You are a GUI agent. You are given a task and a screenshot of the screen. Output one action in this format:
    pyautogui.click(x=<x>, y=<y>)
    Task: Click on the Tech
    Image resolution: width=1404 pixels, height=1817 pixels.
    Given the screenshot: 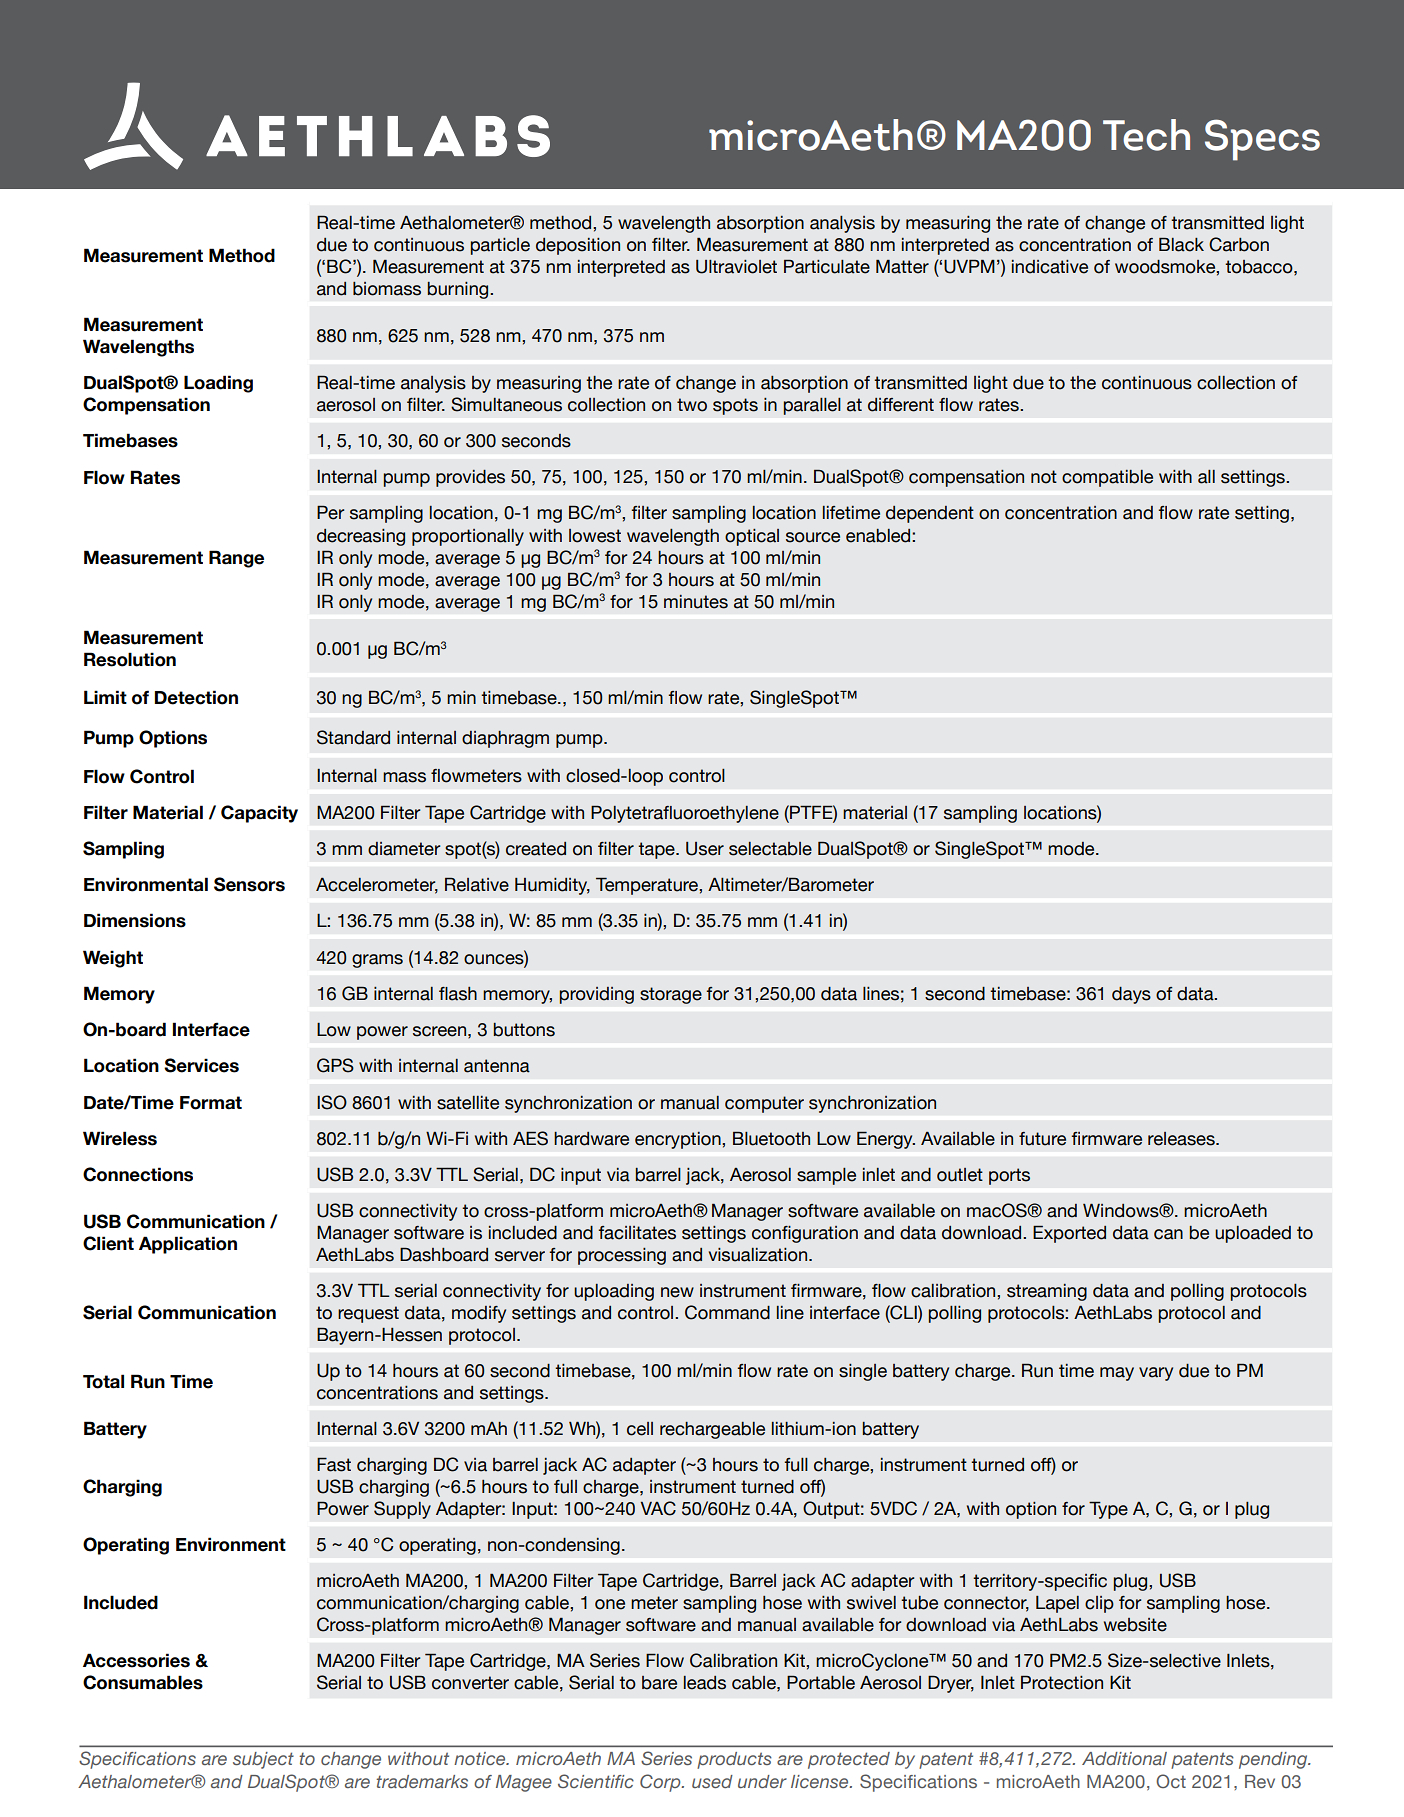 What is the action you would take?
    pyautogui.click(x=1146, y=135)
